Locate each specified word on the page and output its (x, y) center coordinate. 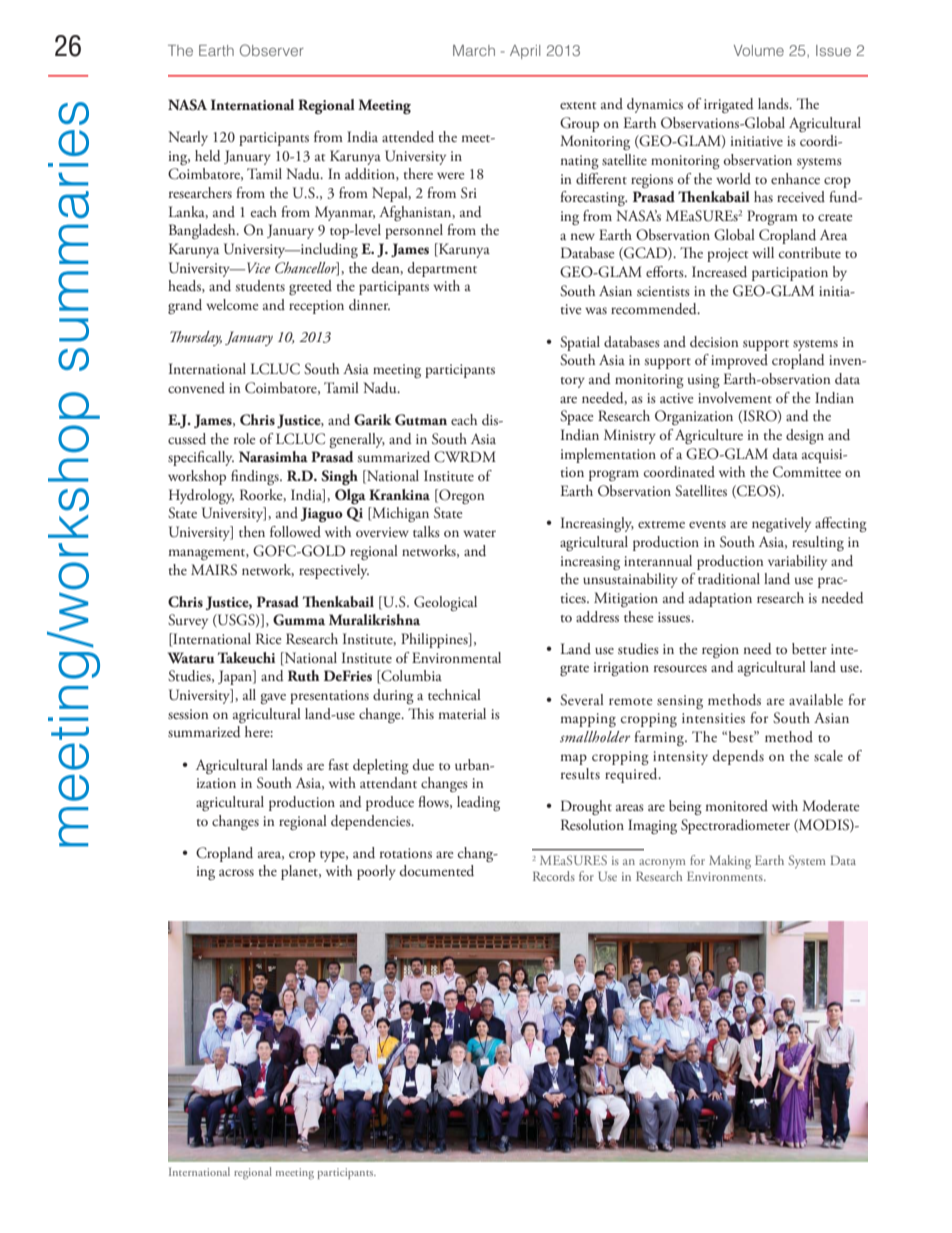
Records (554, 876)
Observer (272, 50)
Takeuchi (246, 658)
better (809, 648)
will (763, 252)
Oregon (461, 496)
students (260, 285)
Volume (759, 50)
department (442, 269)
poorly (376, 872)
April (525, 52)
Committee (807, 472)
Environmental (456, 657)
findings (256, 477)
